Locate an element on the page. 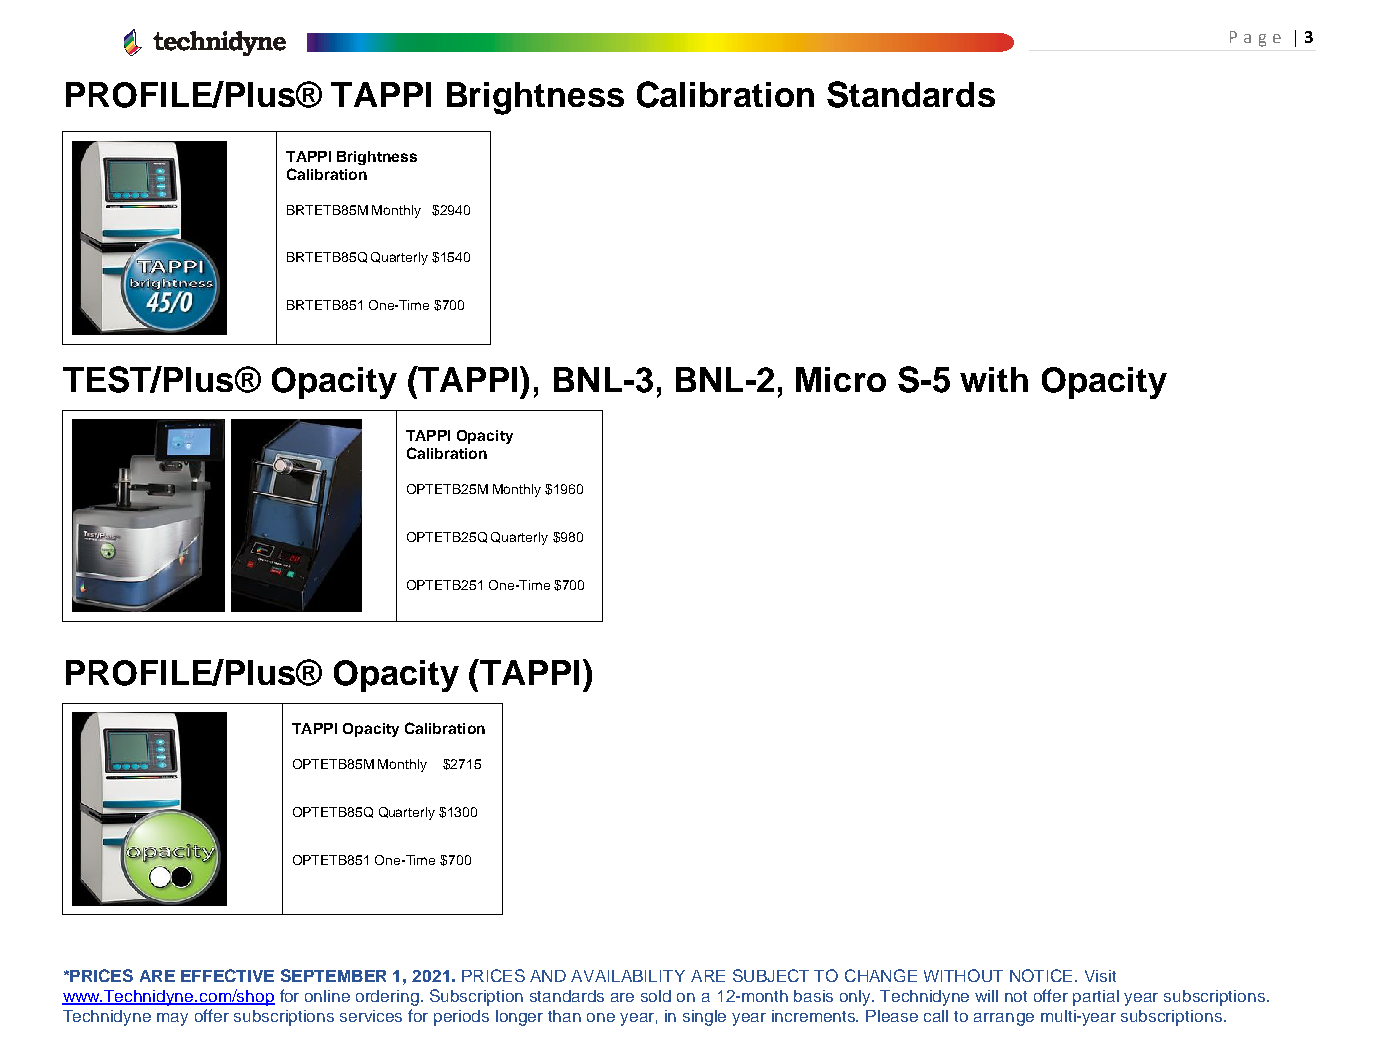 This image has width=1376, height=1063. EFFECTIVE is located at coordinates (227, 975).
